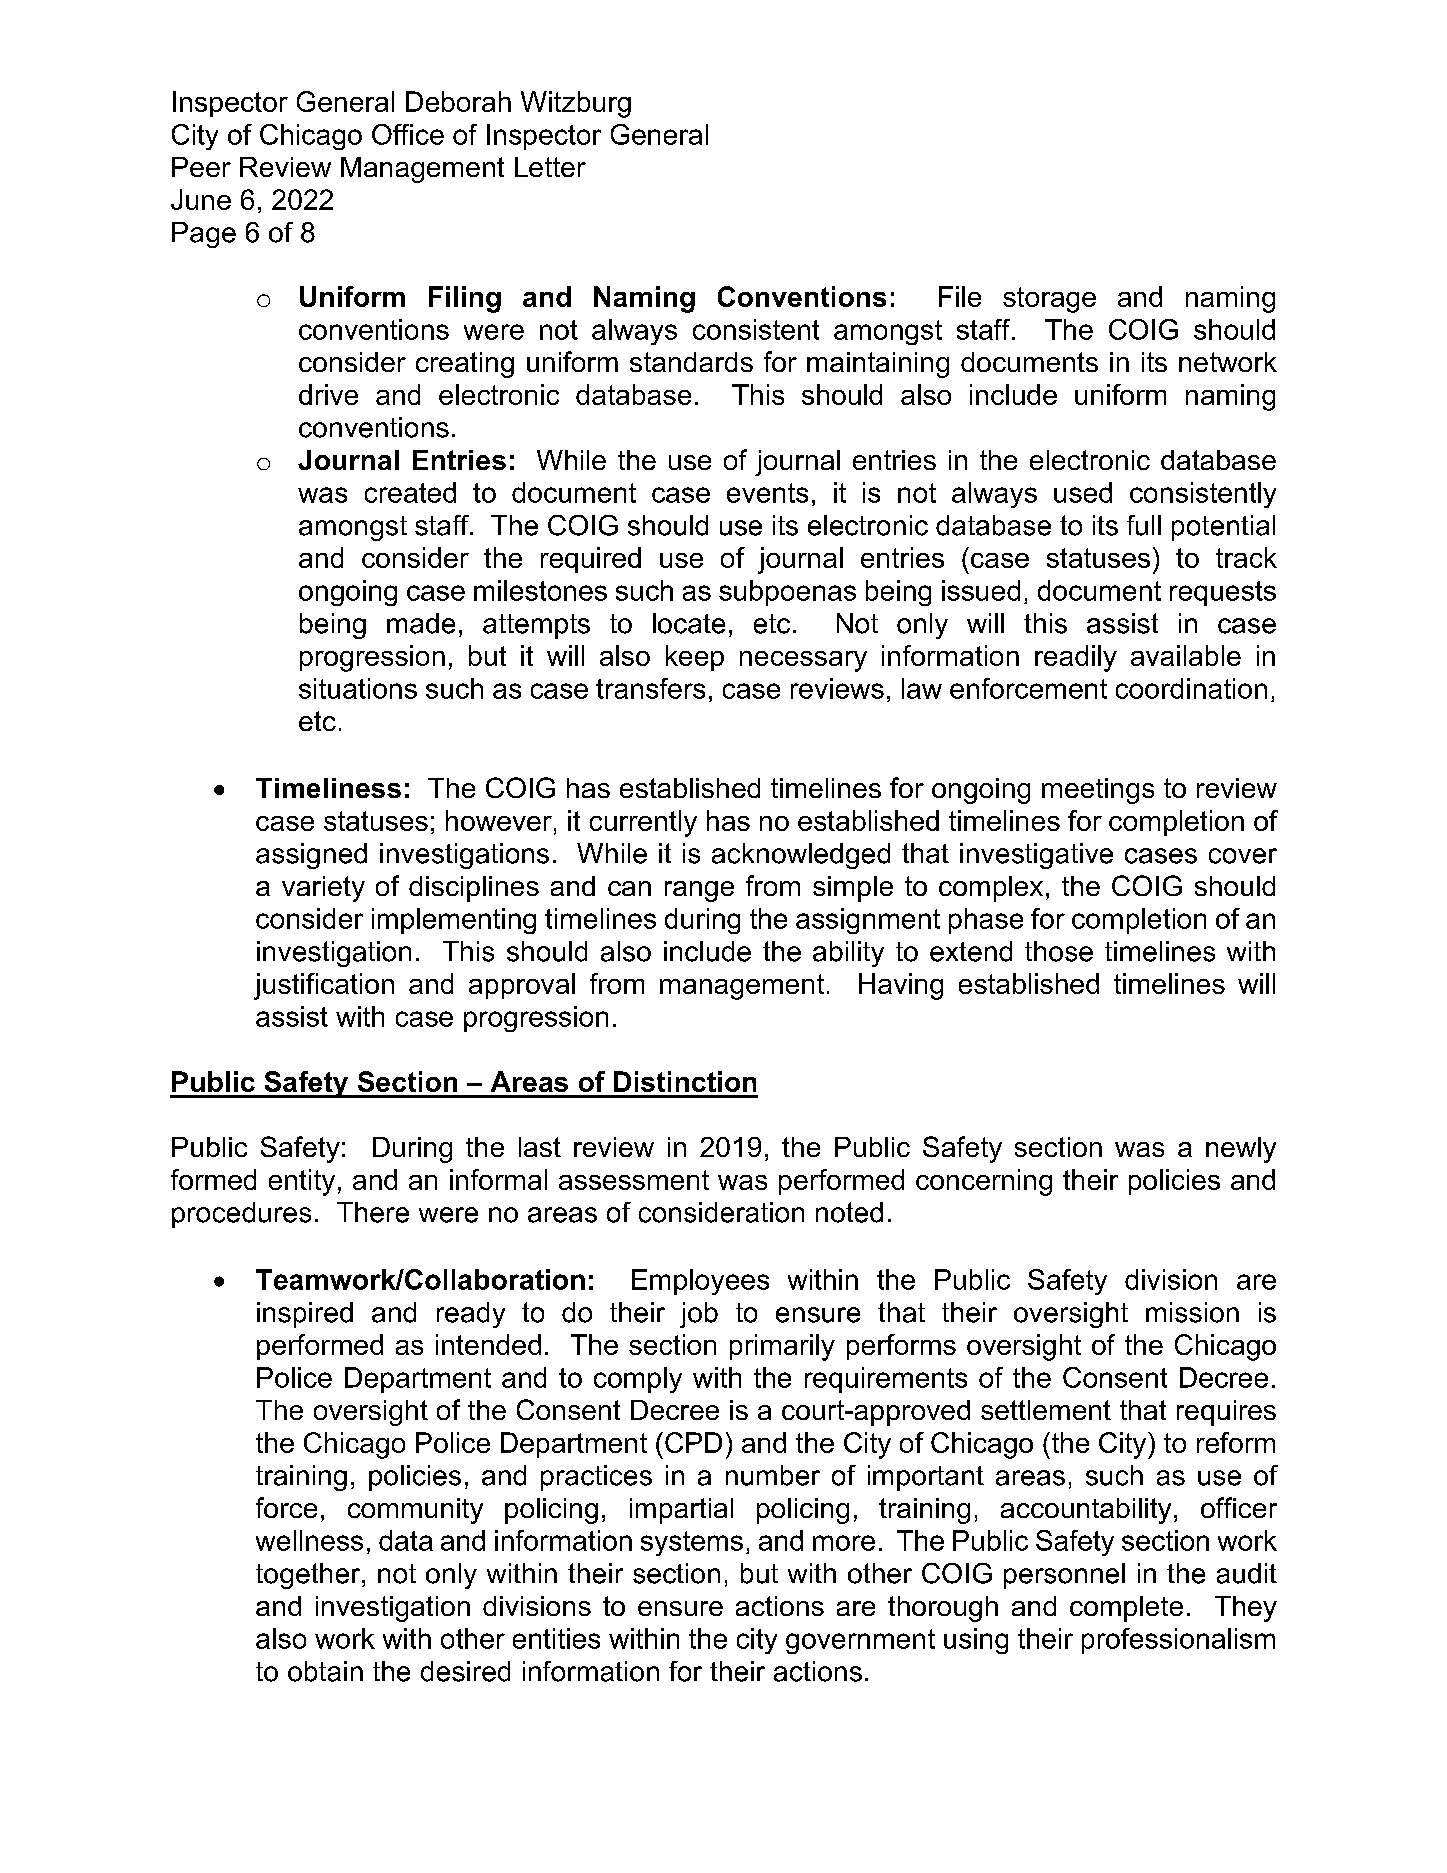  I want to click on investigative, so click(1036, 856).
